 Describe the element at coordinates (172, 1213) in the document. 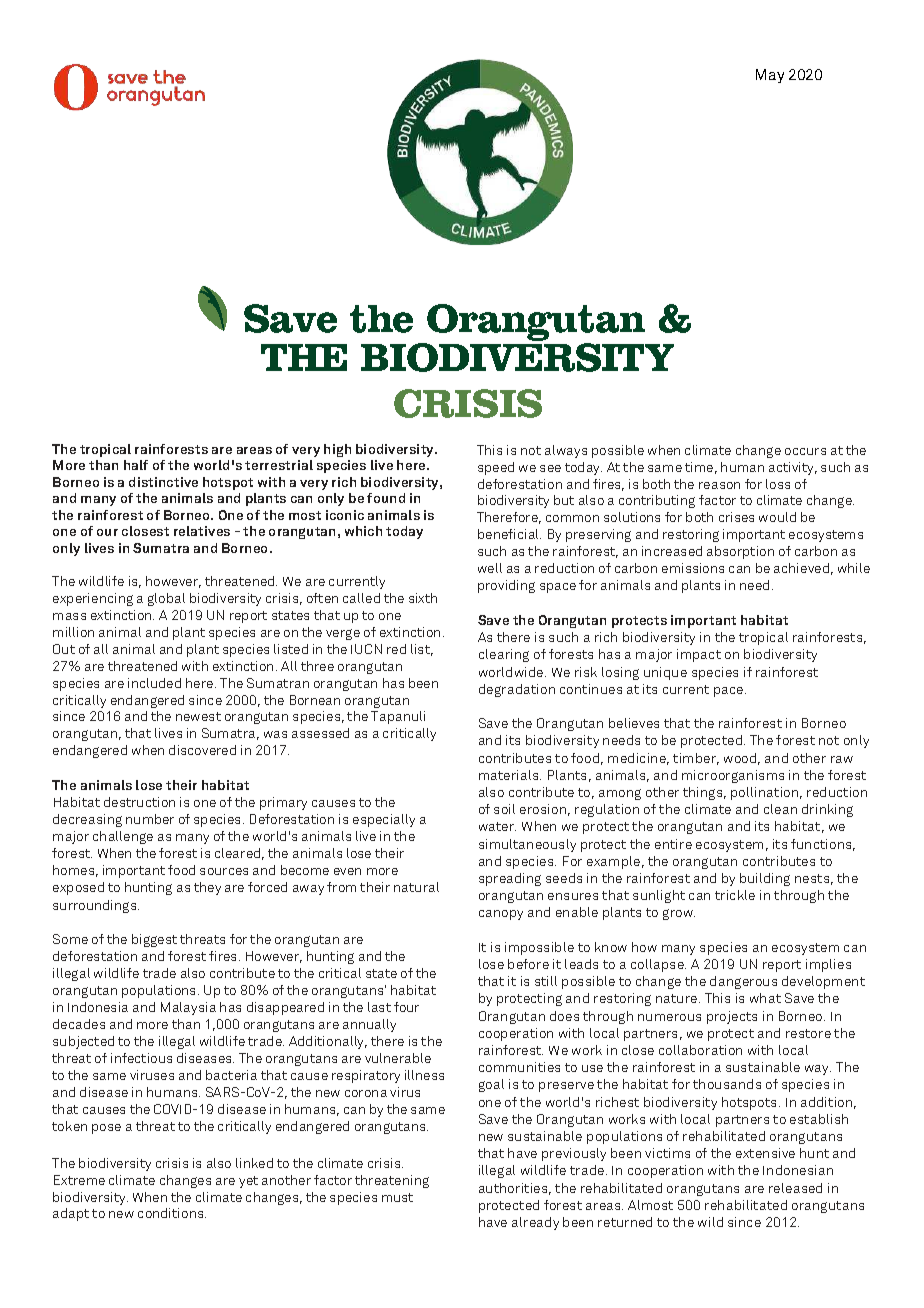

I see `conditions` at that location.
